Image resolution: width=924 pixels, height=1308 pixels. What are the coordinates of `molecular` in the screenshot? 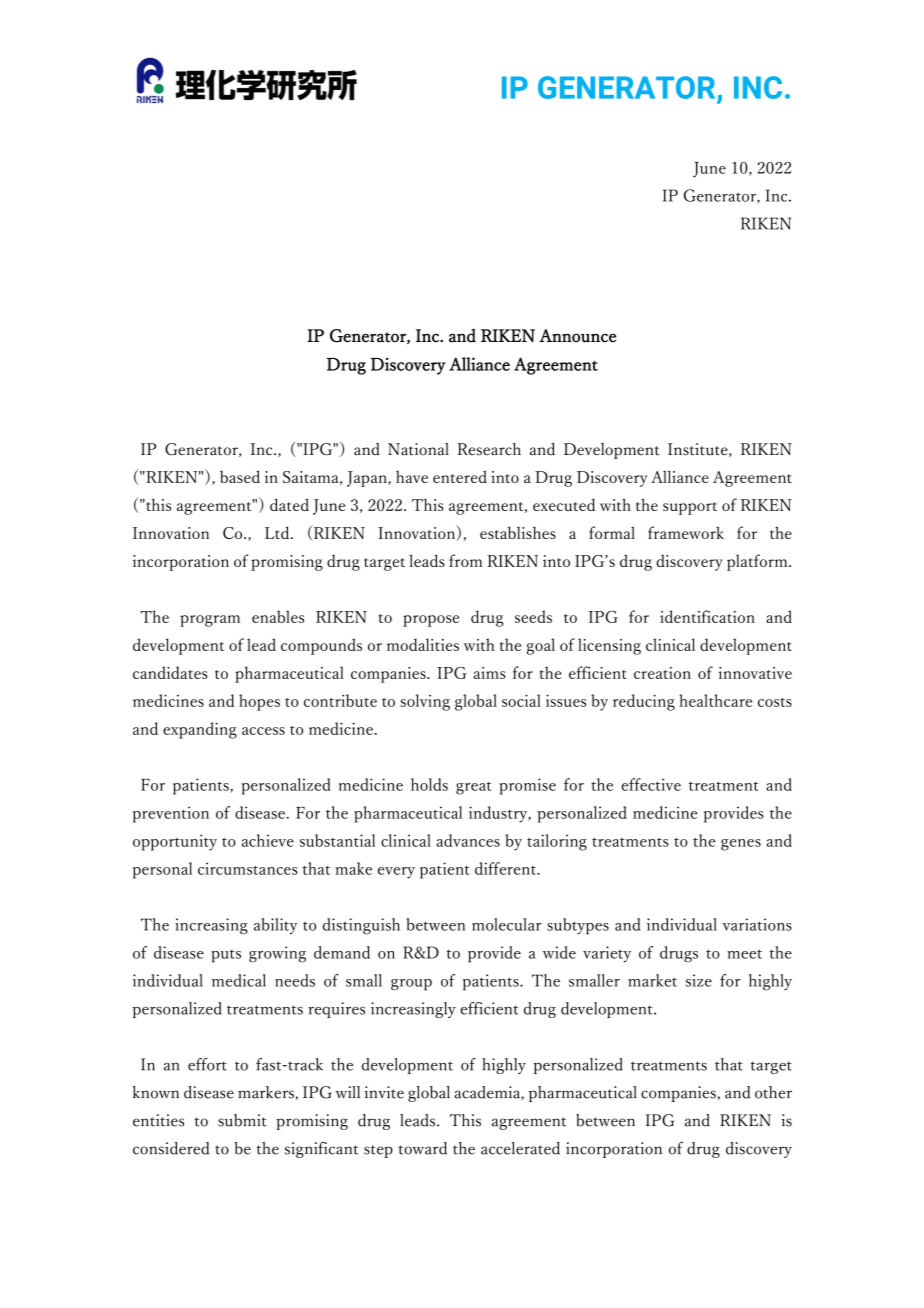 It's located at (506, 924).
